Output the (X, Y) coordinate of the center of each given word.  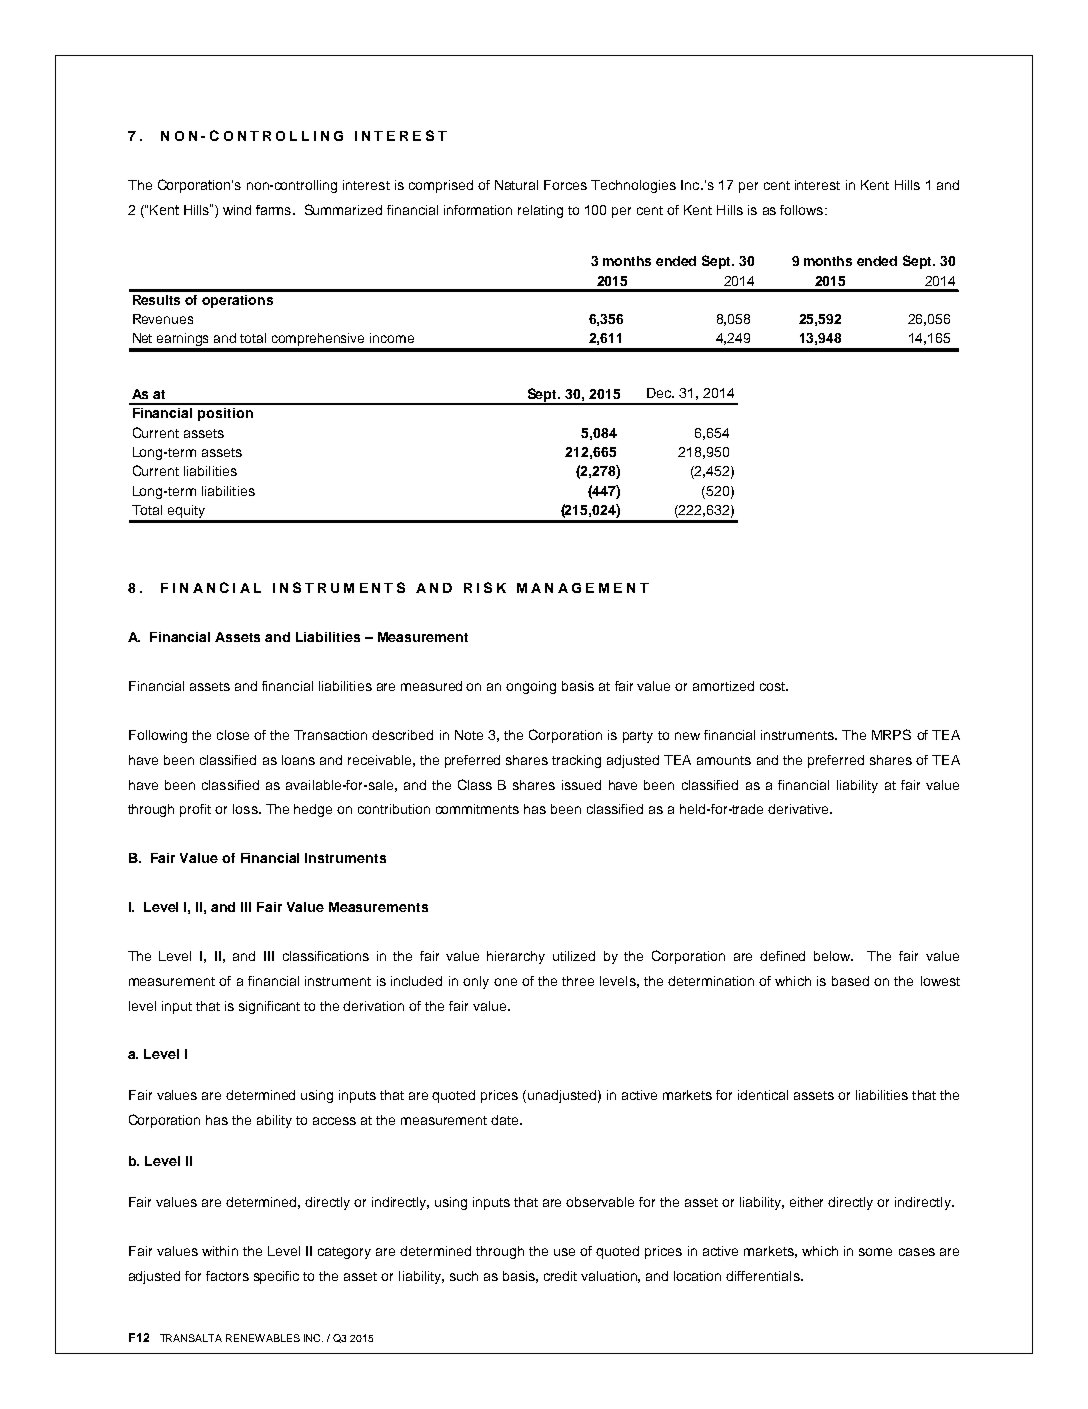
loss (246, 809)
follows (803, 210)
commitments (477, 809)
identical (763, 1095)
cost (773, 686)
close (233, 735)
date (506, 1120)
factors (227, 1276)
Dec (660, 393)
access (334, 1121)
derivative (799, 809)
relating (540, 211)
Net (142, 338)
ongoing (531, 687)
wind (237, 210)
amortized (723, 686)
